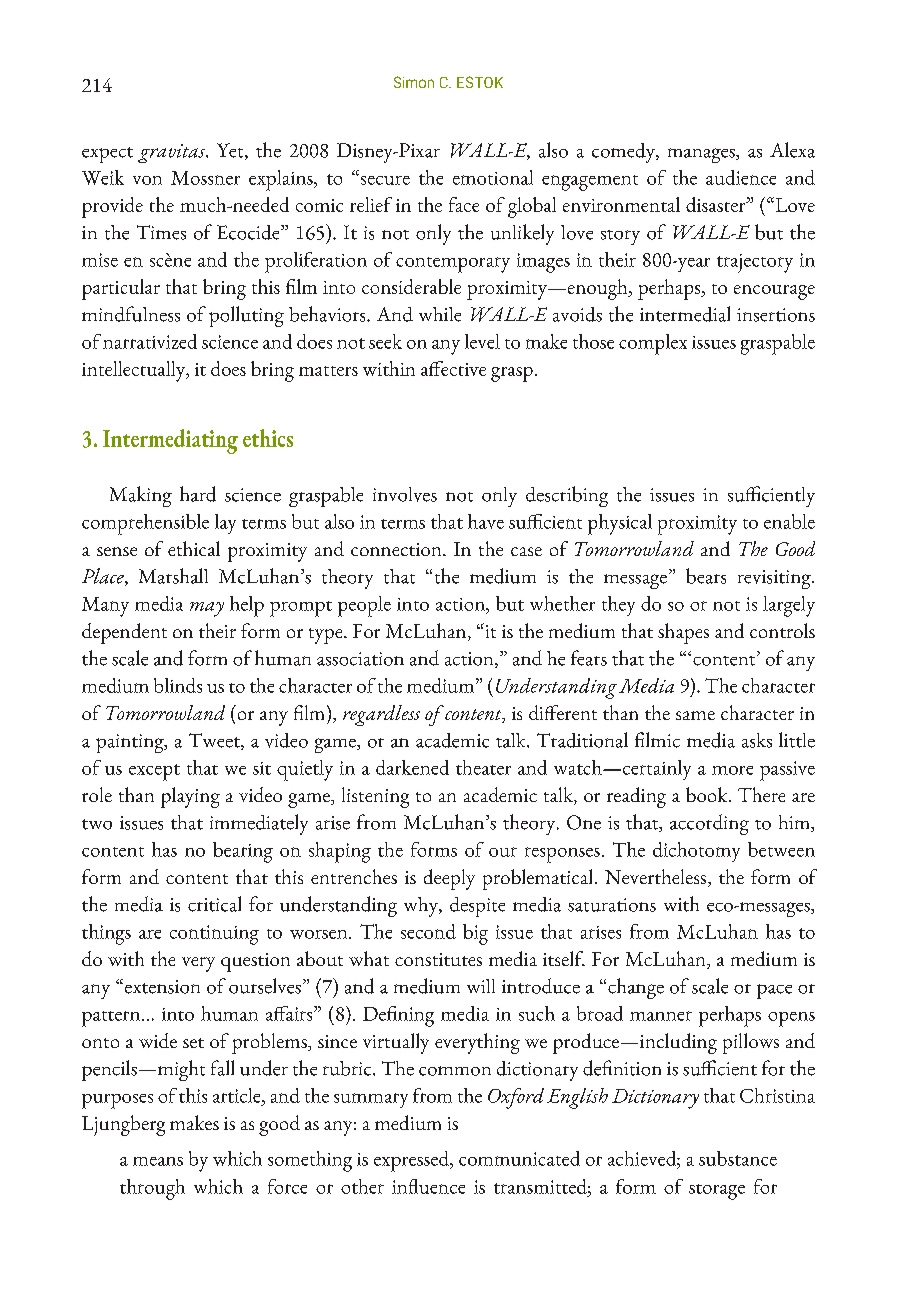  Describe the element at coordinates (702, 155) in the screenshot. I see `manages` at that location.
